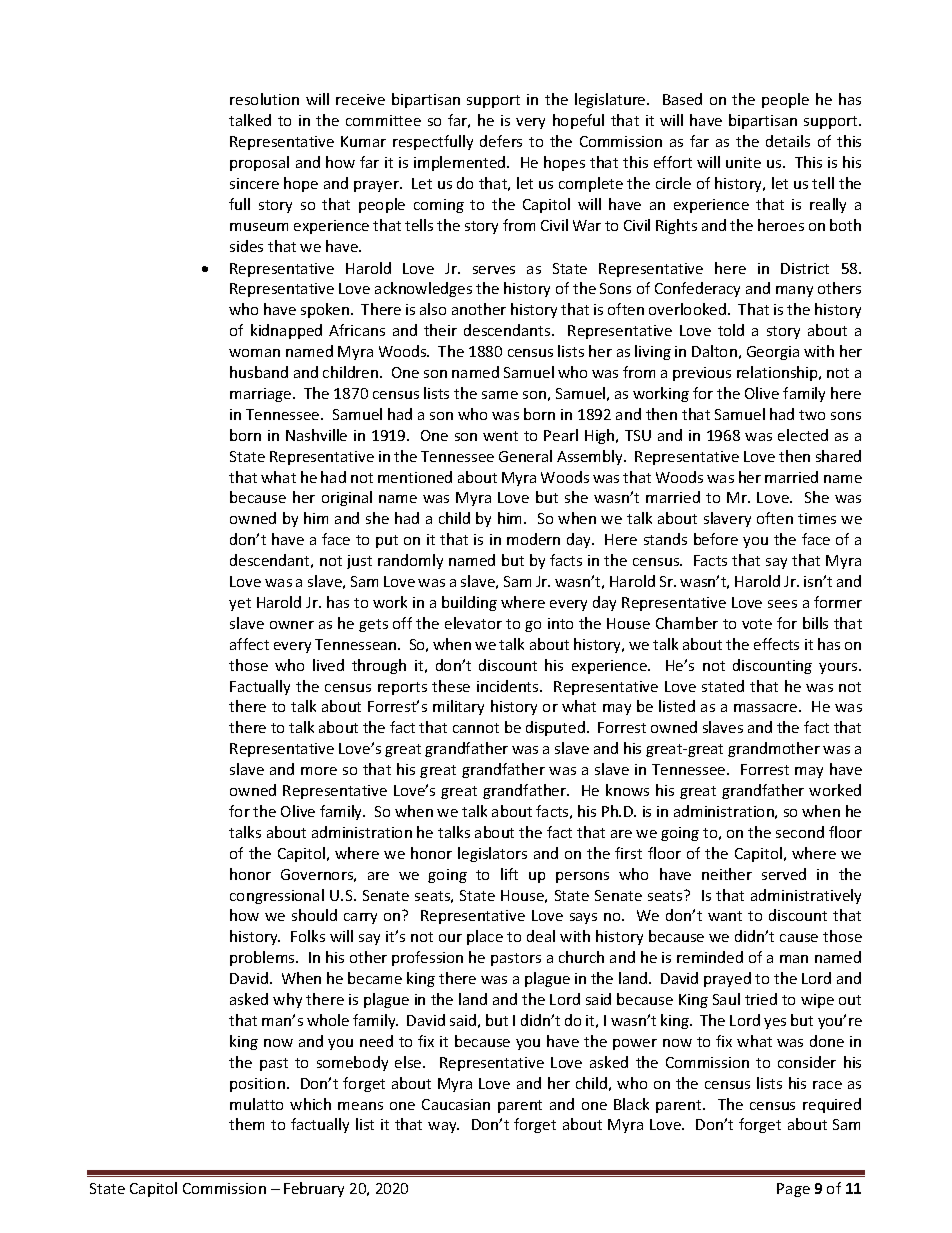 The image size is (952, 1233). What do you see at coordinates (501, 141) in the screenshot?
I see `defers` at bounding box center [501, 141].
